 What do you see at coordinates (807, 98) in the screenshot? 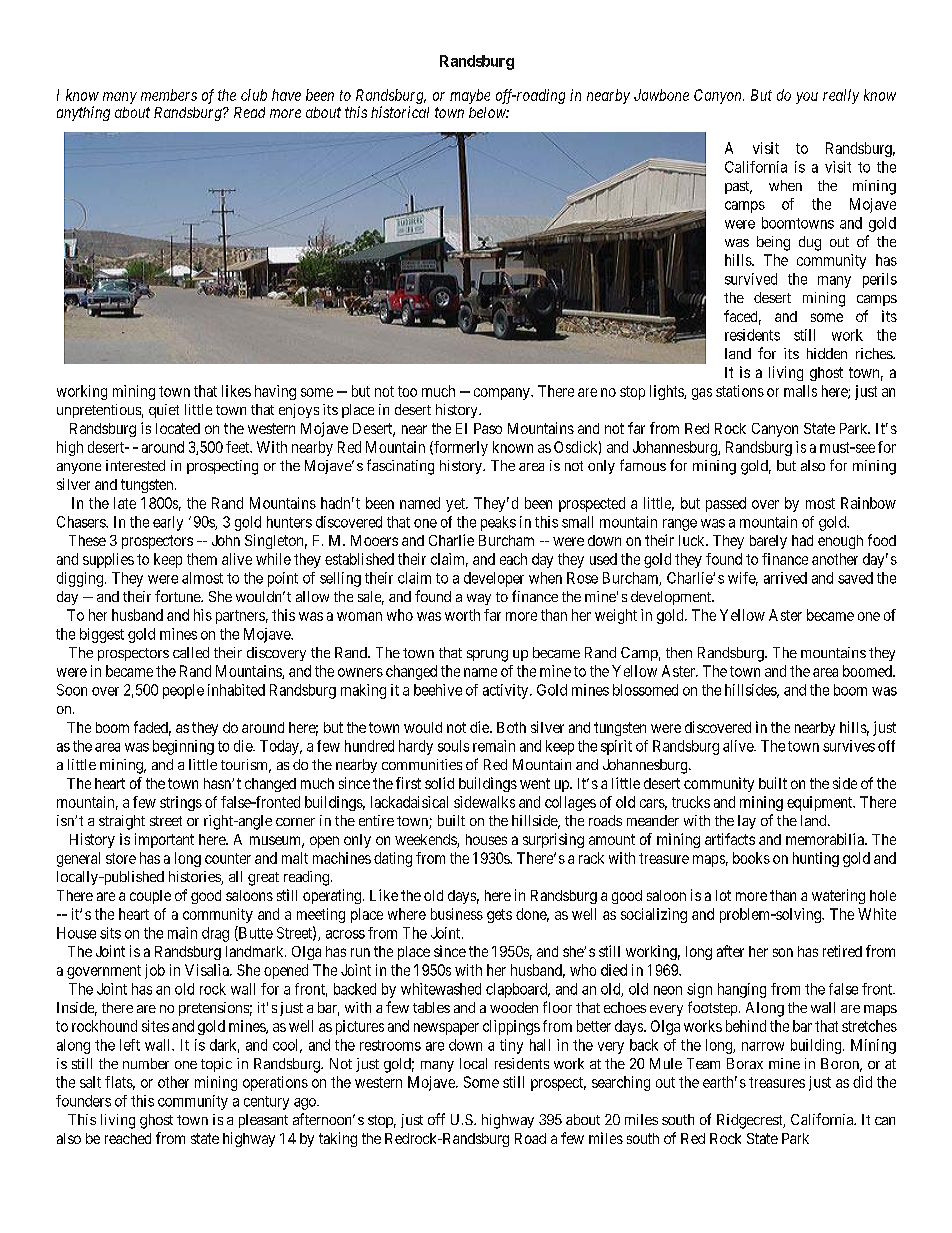
I see `you` at bounding box center [807, 98].
